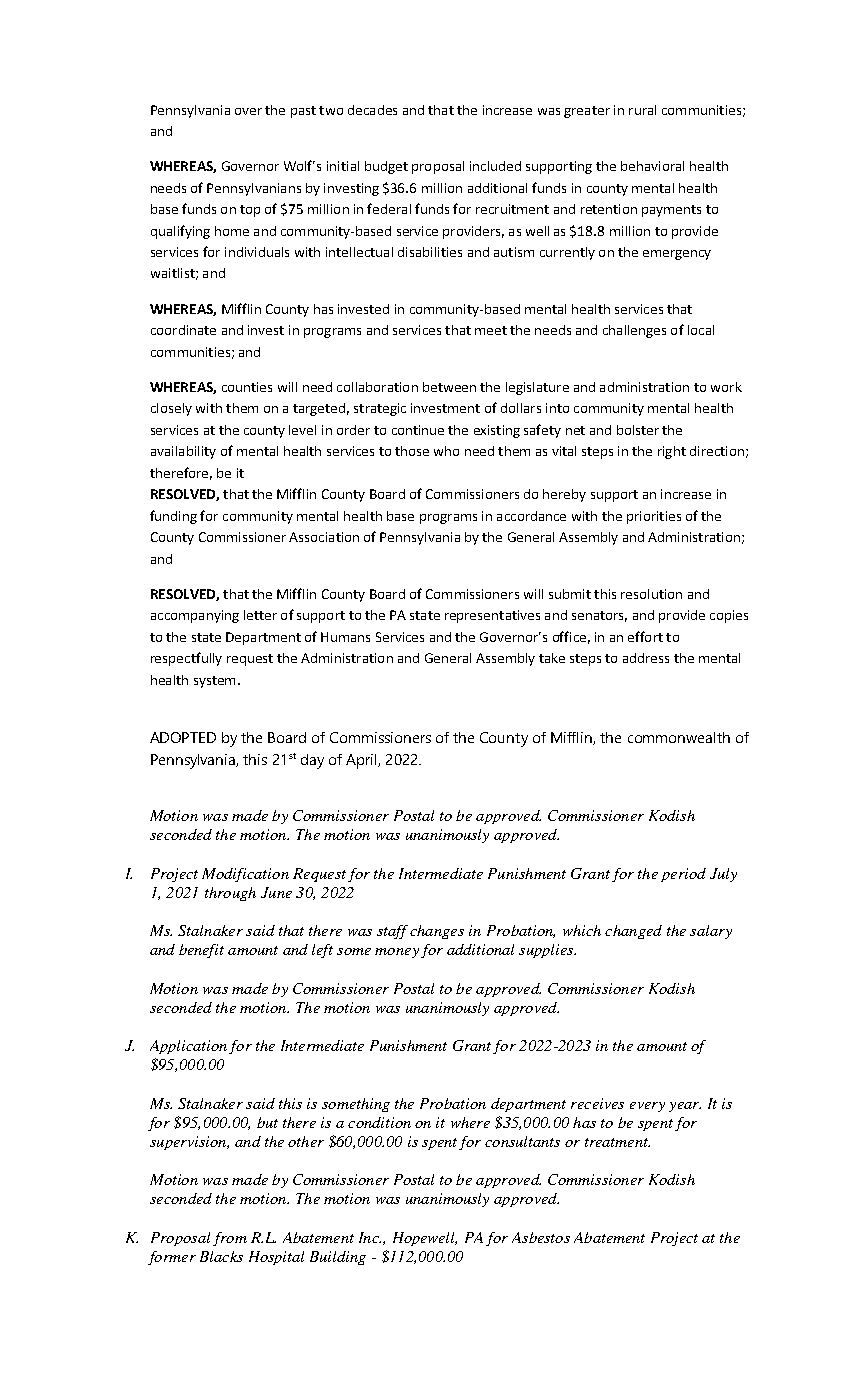 This page has height=1400, width=849. What do you see at coordinates (230, 1239) in the page?
I see `from` at bounding box center [230, 1239].
